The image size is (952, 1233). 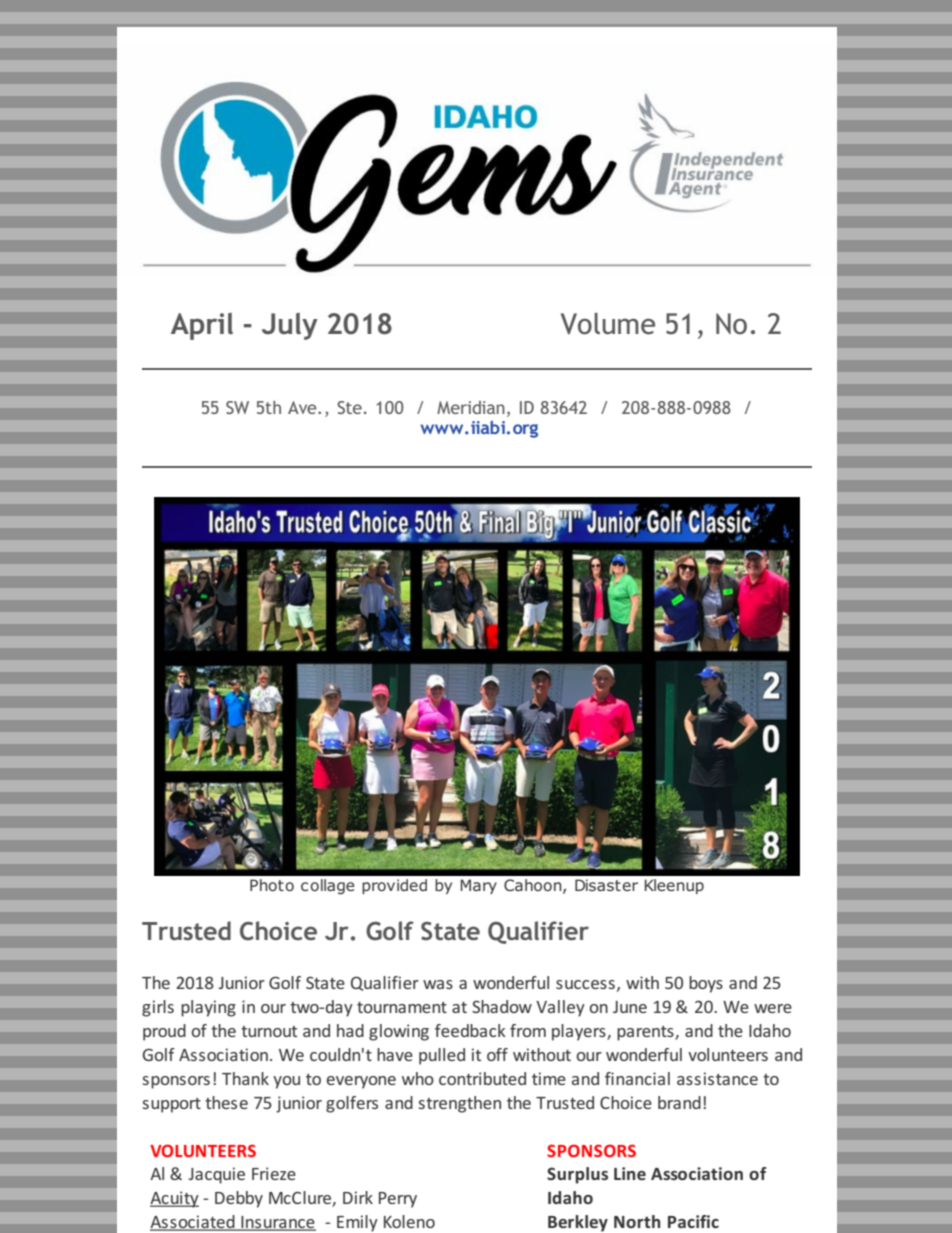 I want to click on Disaster, so click(x=606, y=885).
